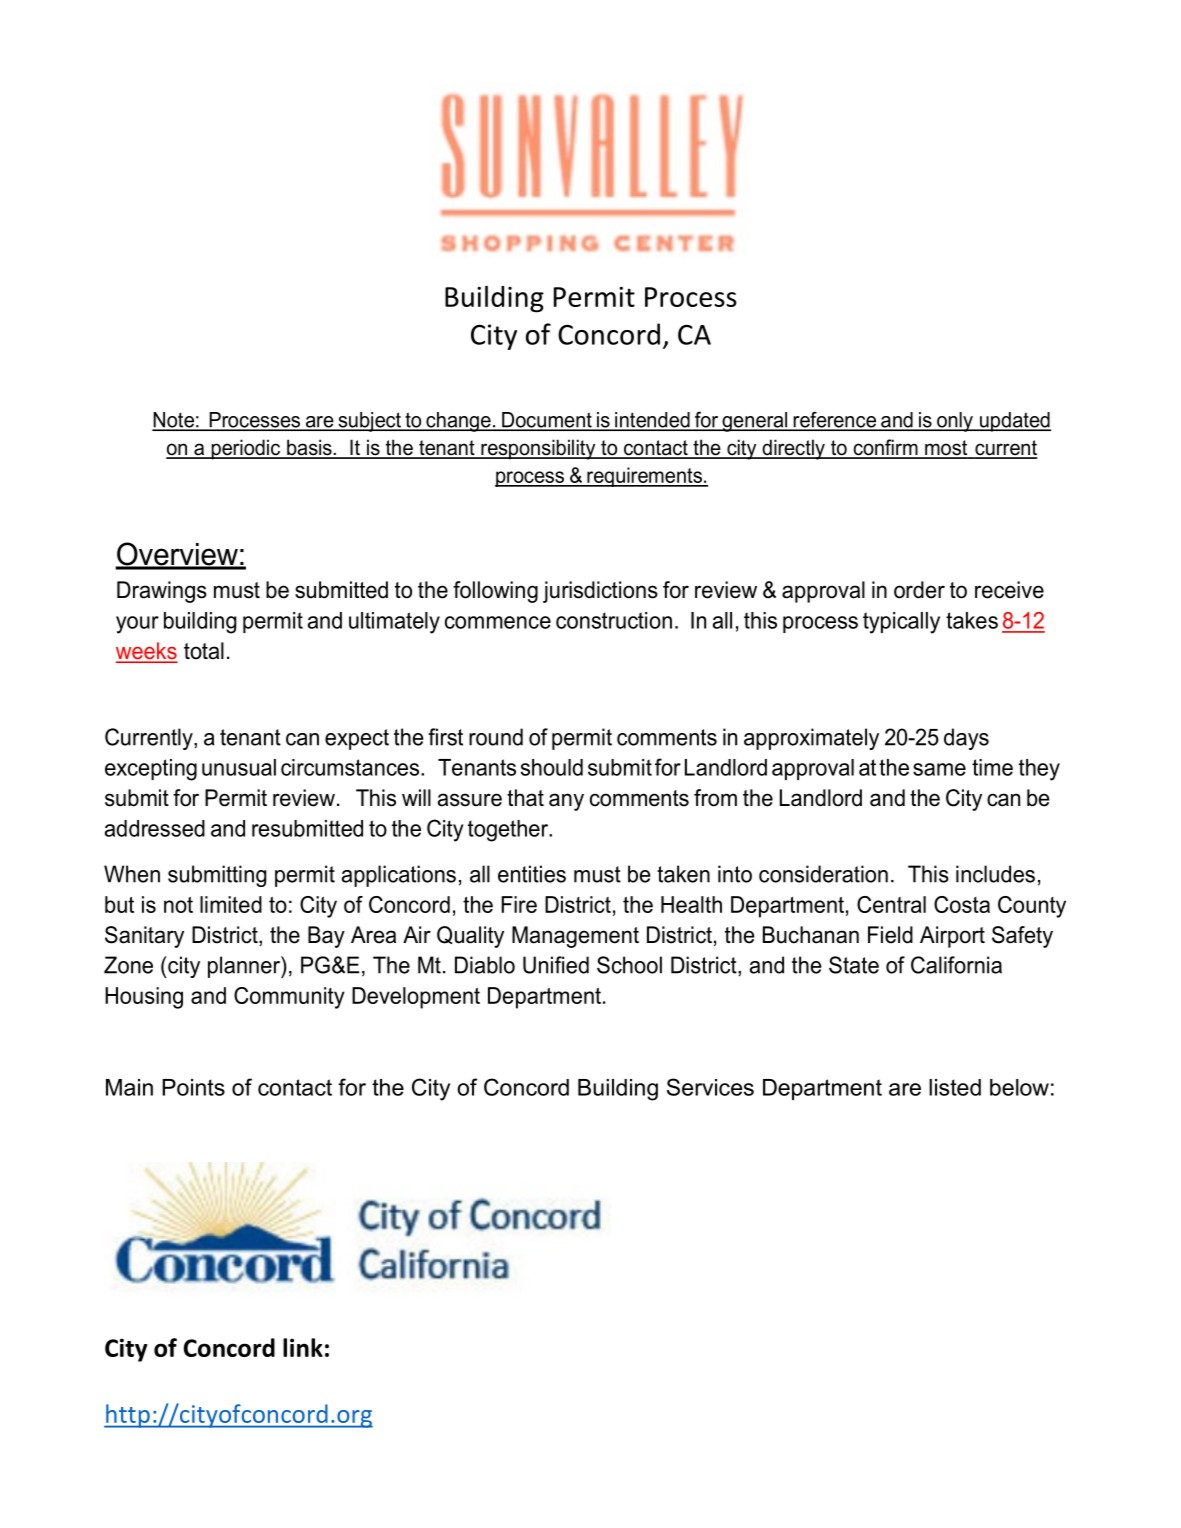 The image size is (1181, 1528). I want to click on responsibility, so click(538, 449).
